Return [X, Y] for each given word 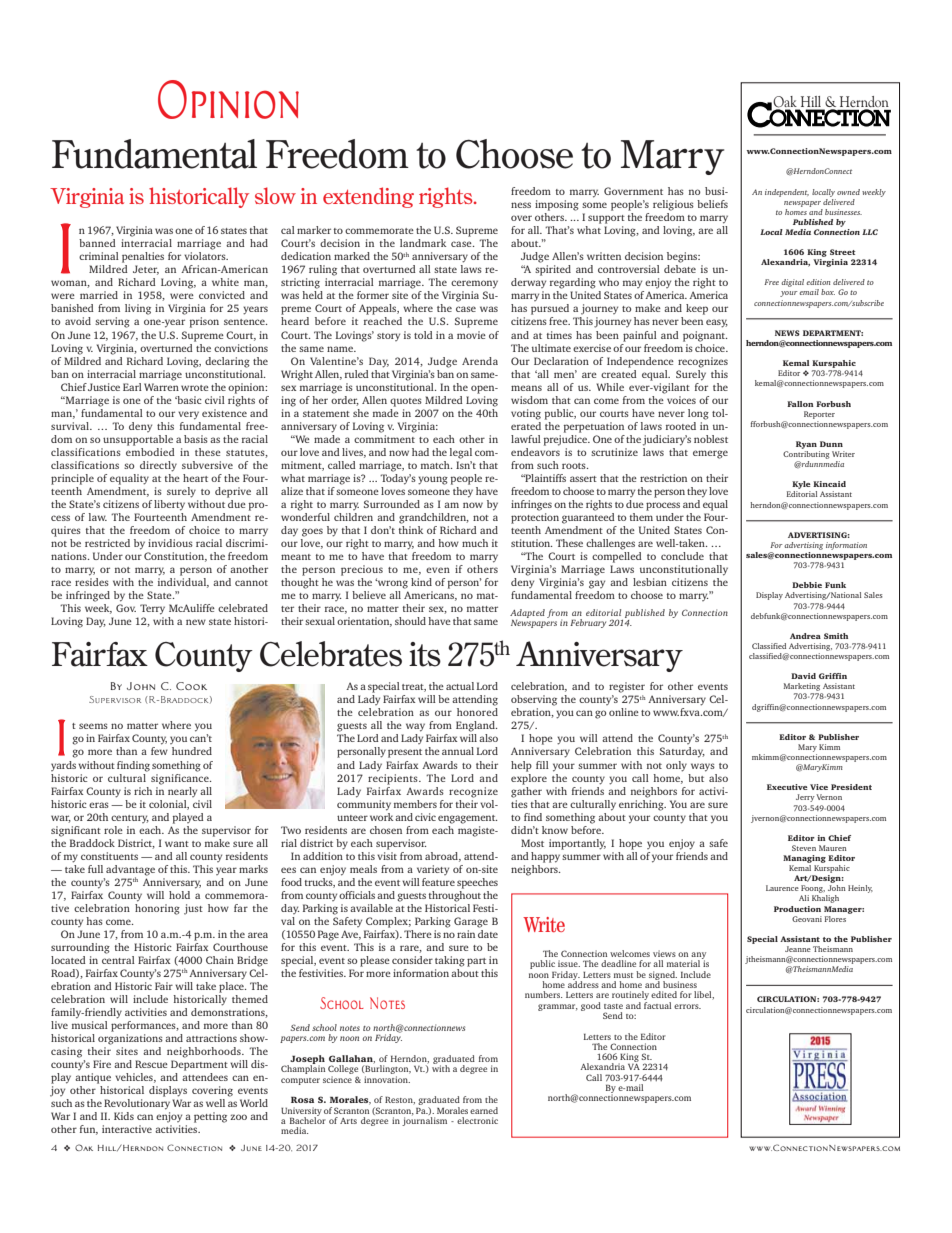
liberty [169, 505]
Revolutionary [137, 1104]
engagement [468, 819]
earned [484, 1110]
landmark [423, 243]
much [475, 543]
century [130, 819]
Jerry [805, 798]
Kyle [800, 486]
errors [687, 1006]
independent [787, 193]
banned [97, 243]
